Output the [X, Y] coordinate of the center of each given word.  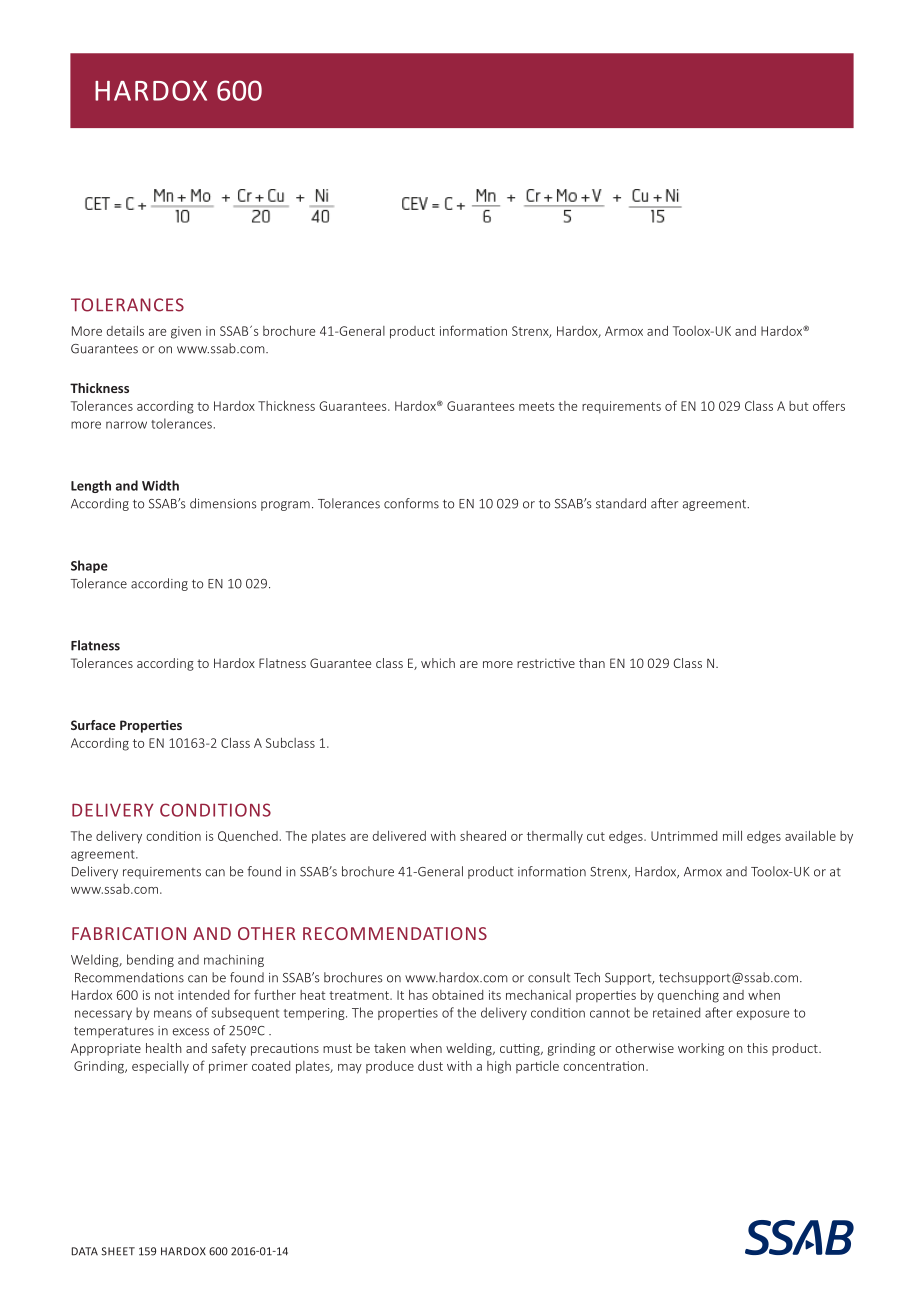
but [798, 406]
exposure [763, 1015]
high [499, 1067]
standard [621, 503]
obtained [457, 995]
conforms [411, 503]
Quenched [248, 836]
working [701, 1049]
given [186, 332]
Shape [89, 566]
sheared [483, 836]
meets [536, 406]
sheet [118, 1251]
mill [732, 836]
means [173, 1014]
